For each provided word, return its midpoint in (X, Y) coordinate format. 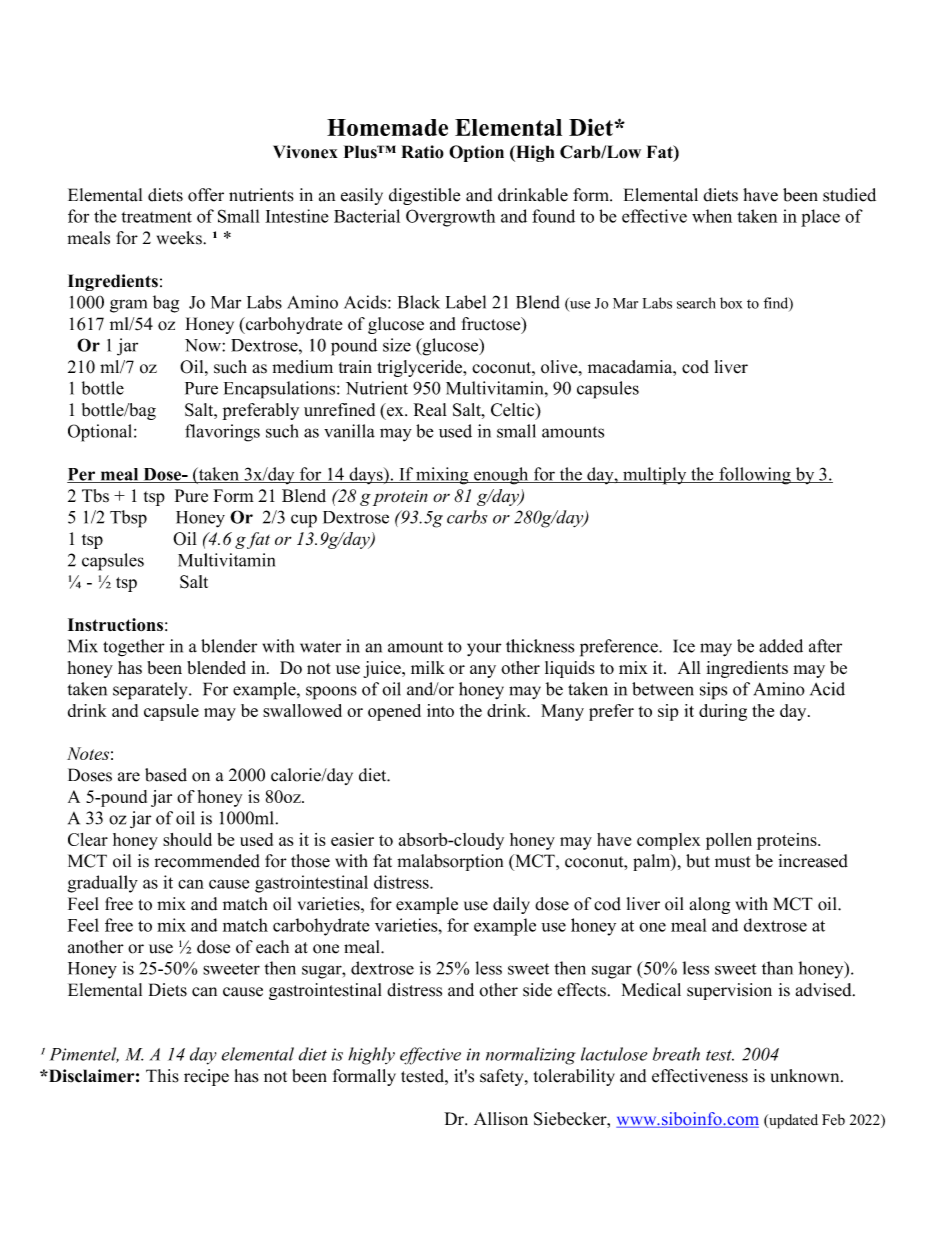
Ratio (422, 152)
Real (430, 410)
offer (206, 195)
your (484, 649)
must (732, 862)
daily (511, 905)
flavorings (222, 433)
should (187, 839)
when (712, 216)
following (755, 476)
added (781, 646)
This (162, 1076)
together (134, 648)
